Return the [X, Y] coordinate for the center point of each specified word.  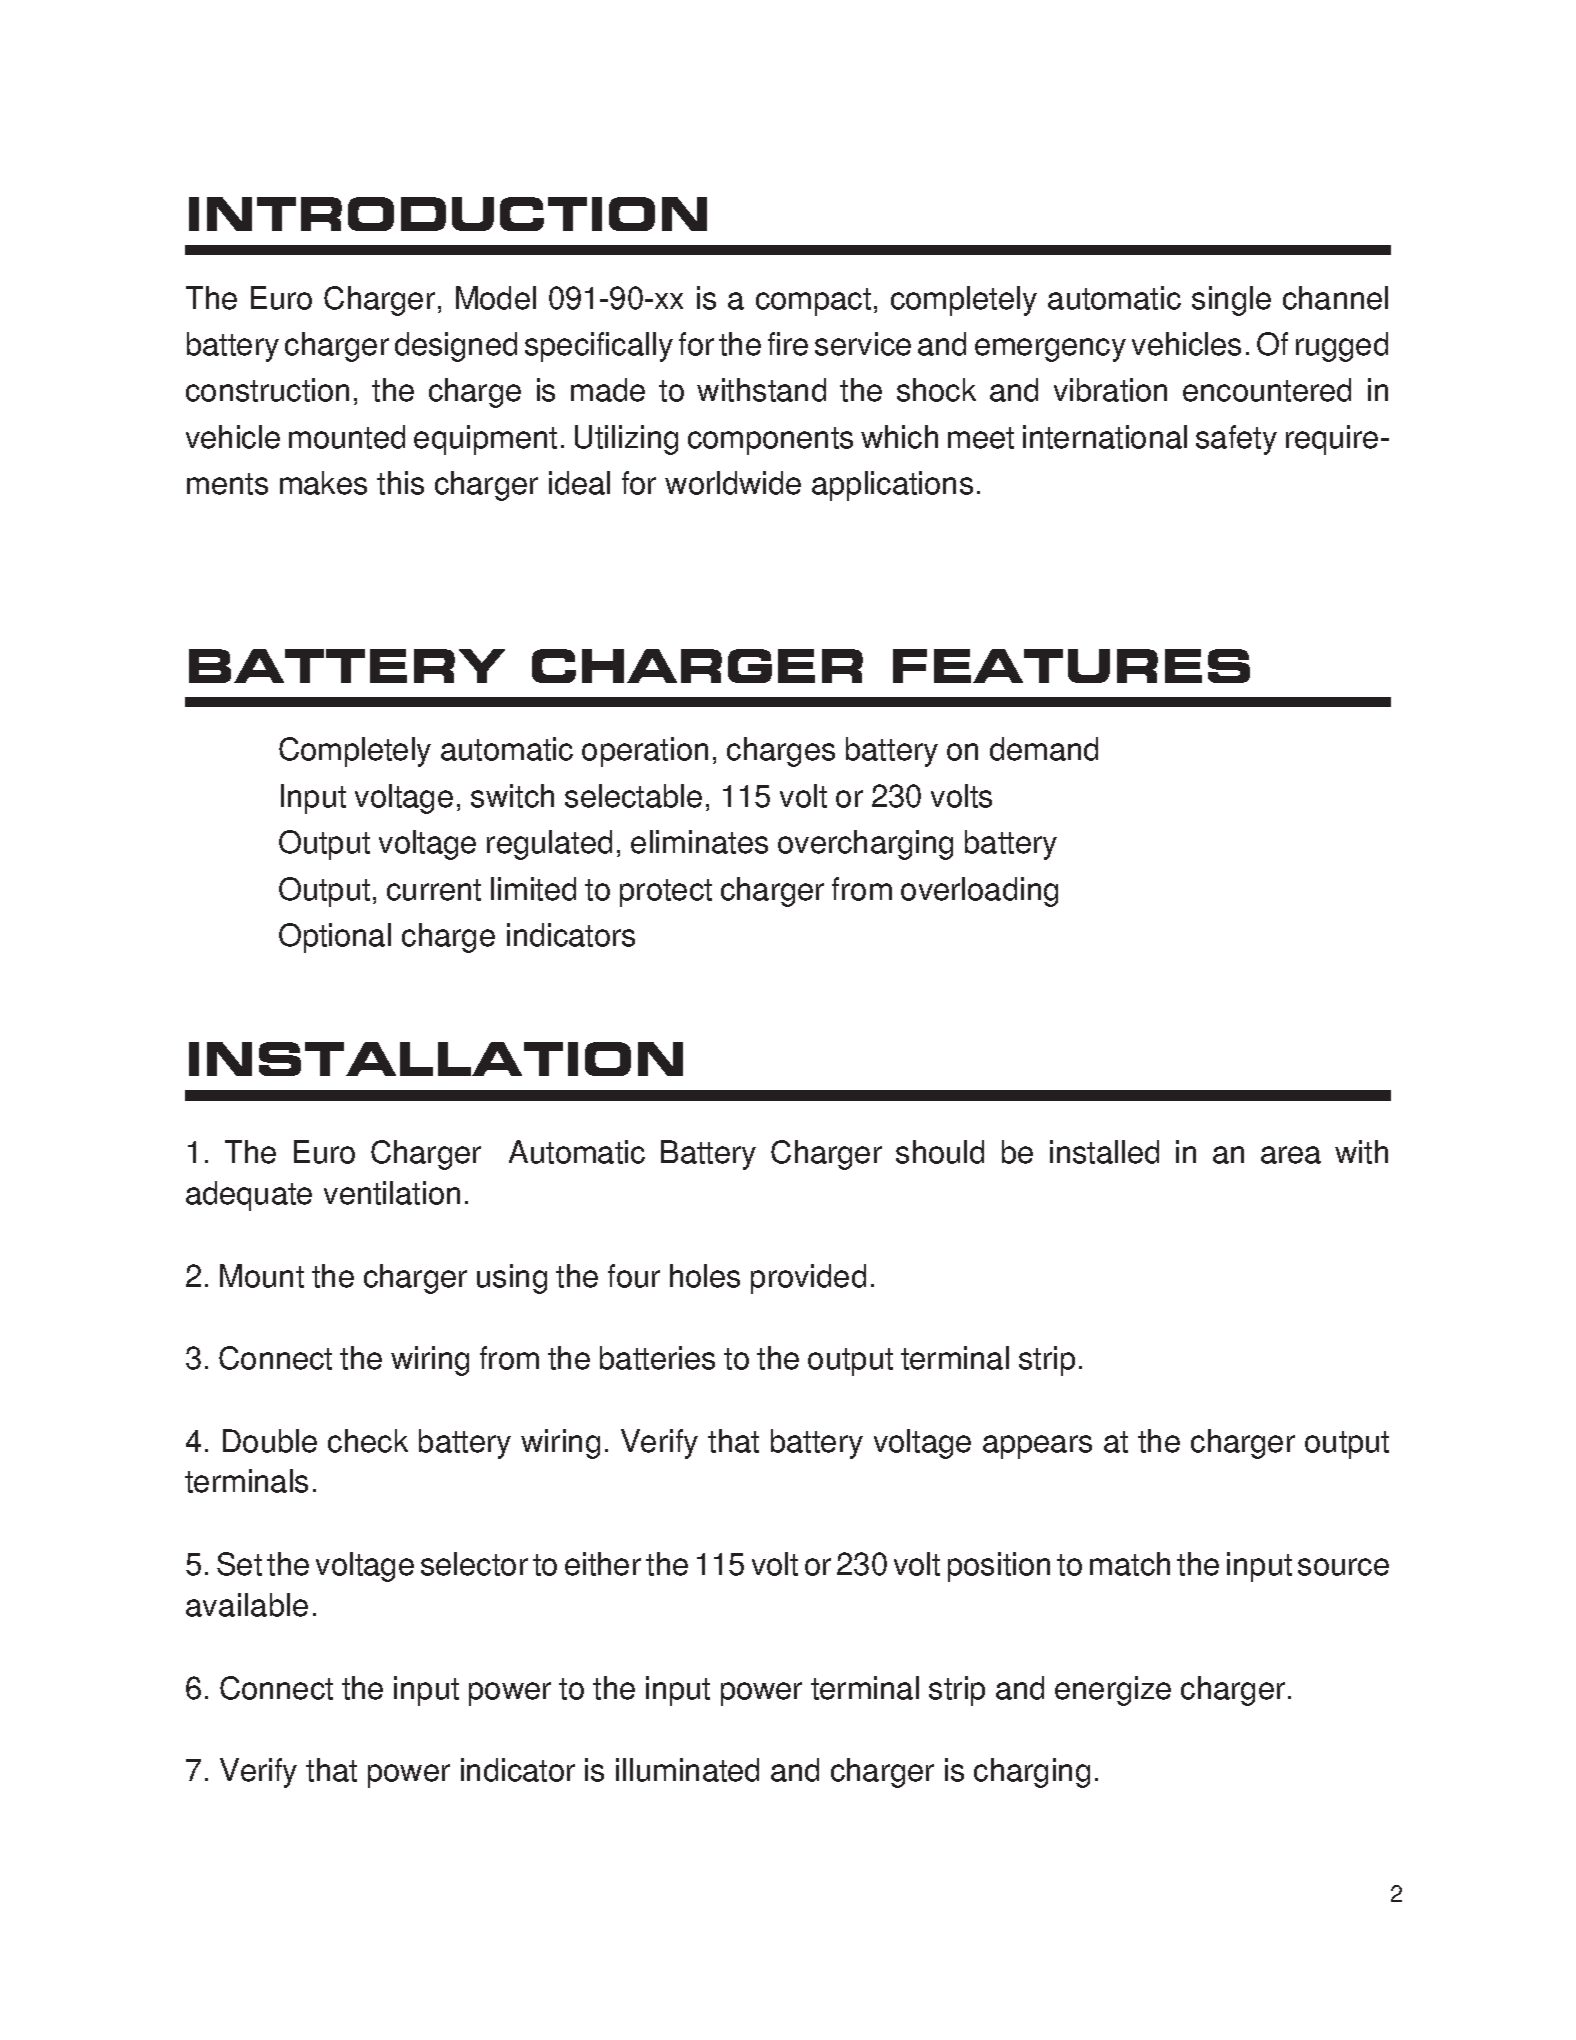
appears [1037, 1447]
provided [808, 1279]
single [1231, 301]
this [400, 483]
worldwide [733, 483]
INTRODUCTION [448, 214]
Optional [335, 938]
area [1291, 1155]
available [247, 1605]
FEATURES [1071, 666]
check [368, 1441]
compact [813, 302]
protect [666, 893]
